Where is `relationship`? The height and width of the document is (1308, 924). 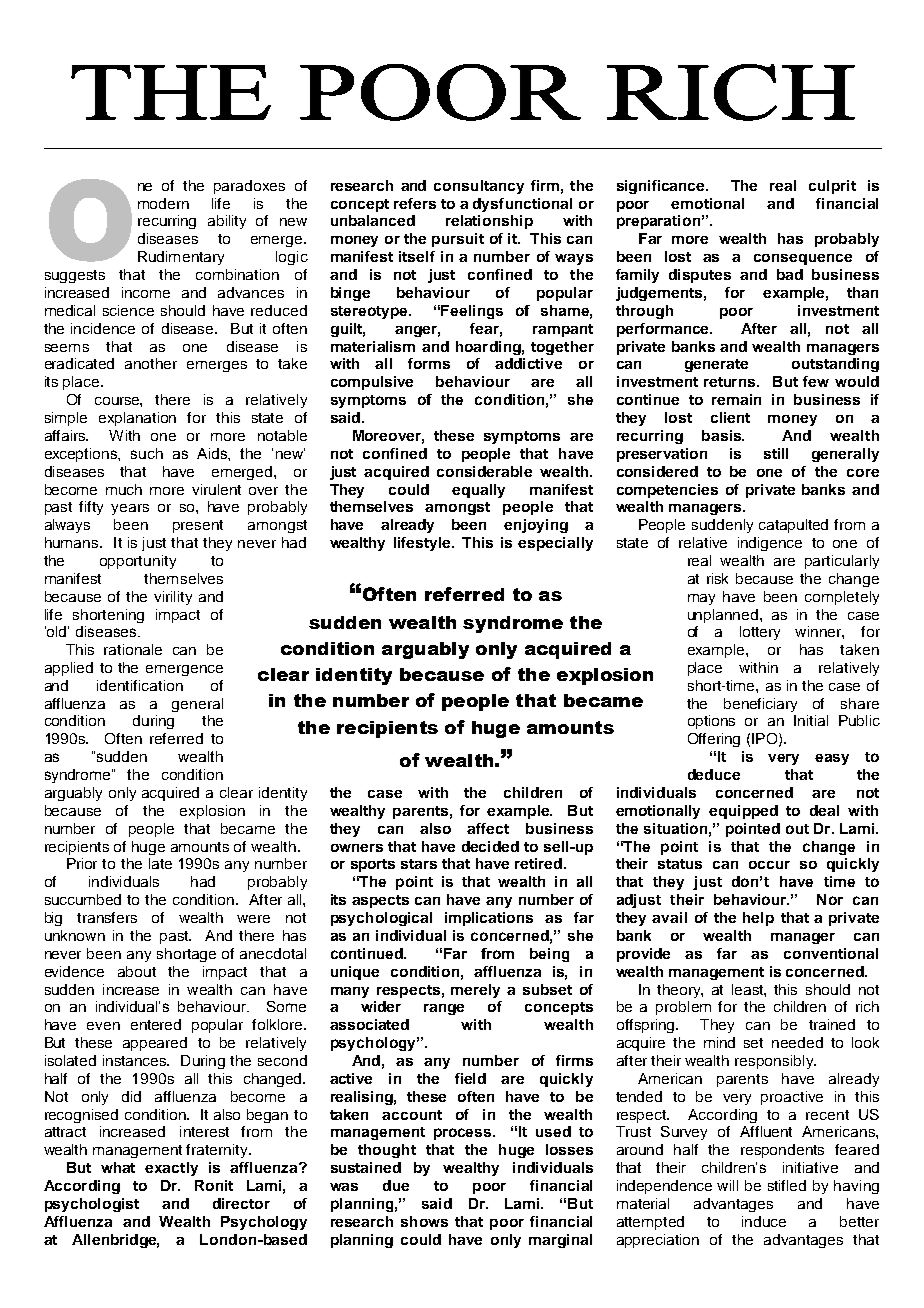
relationship is located at coordinates (489, 222).
